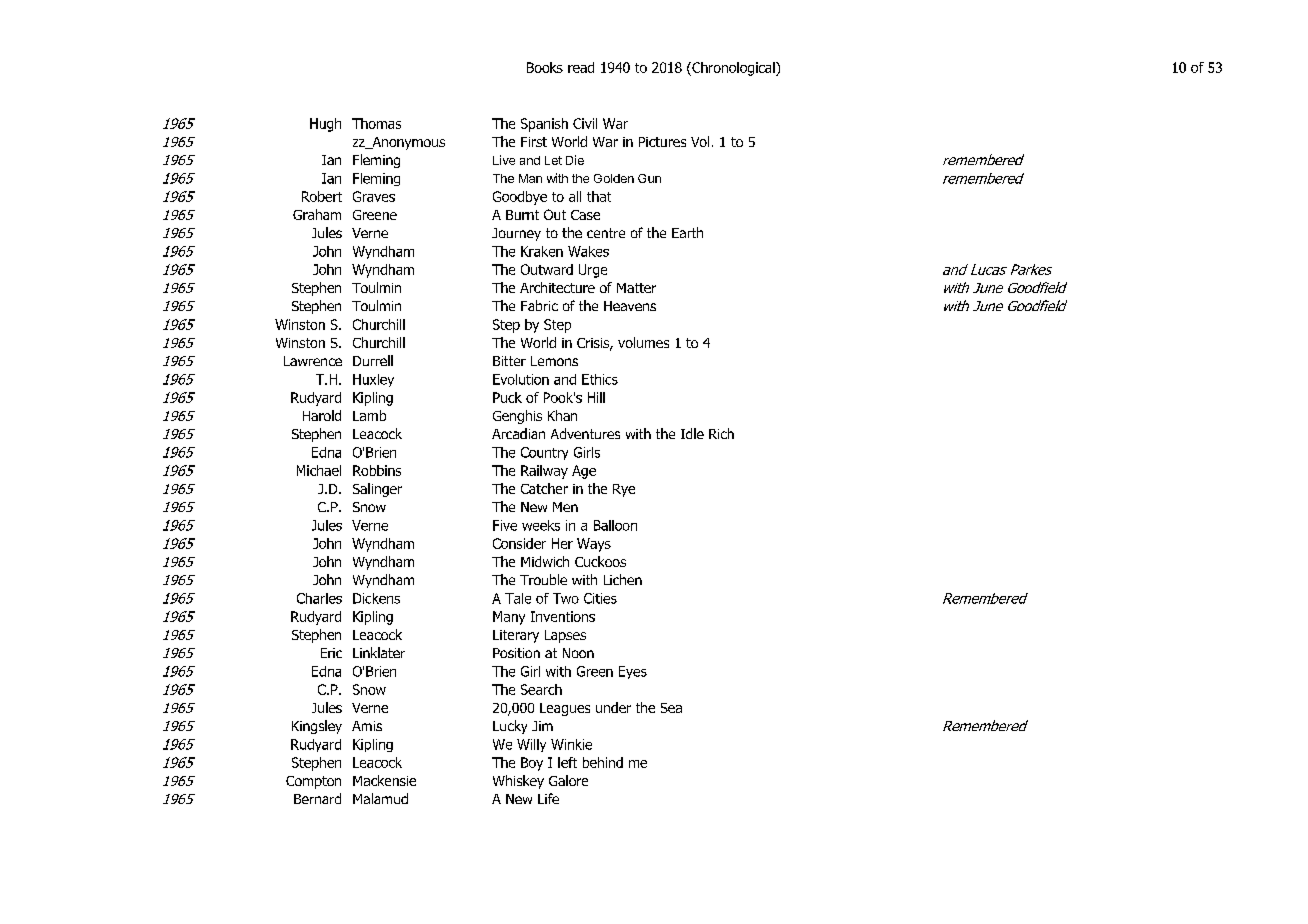 The height and width of the page is (924, 1308). I want to click on behind, so click(603, 762).
